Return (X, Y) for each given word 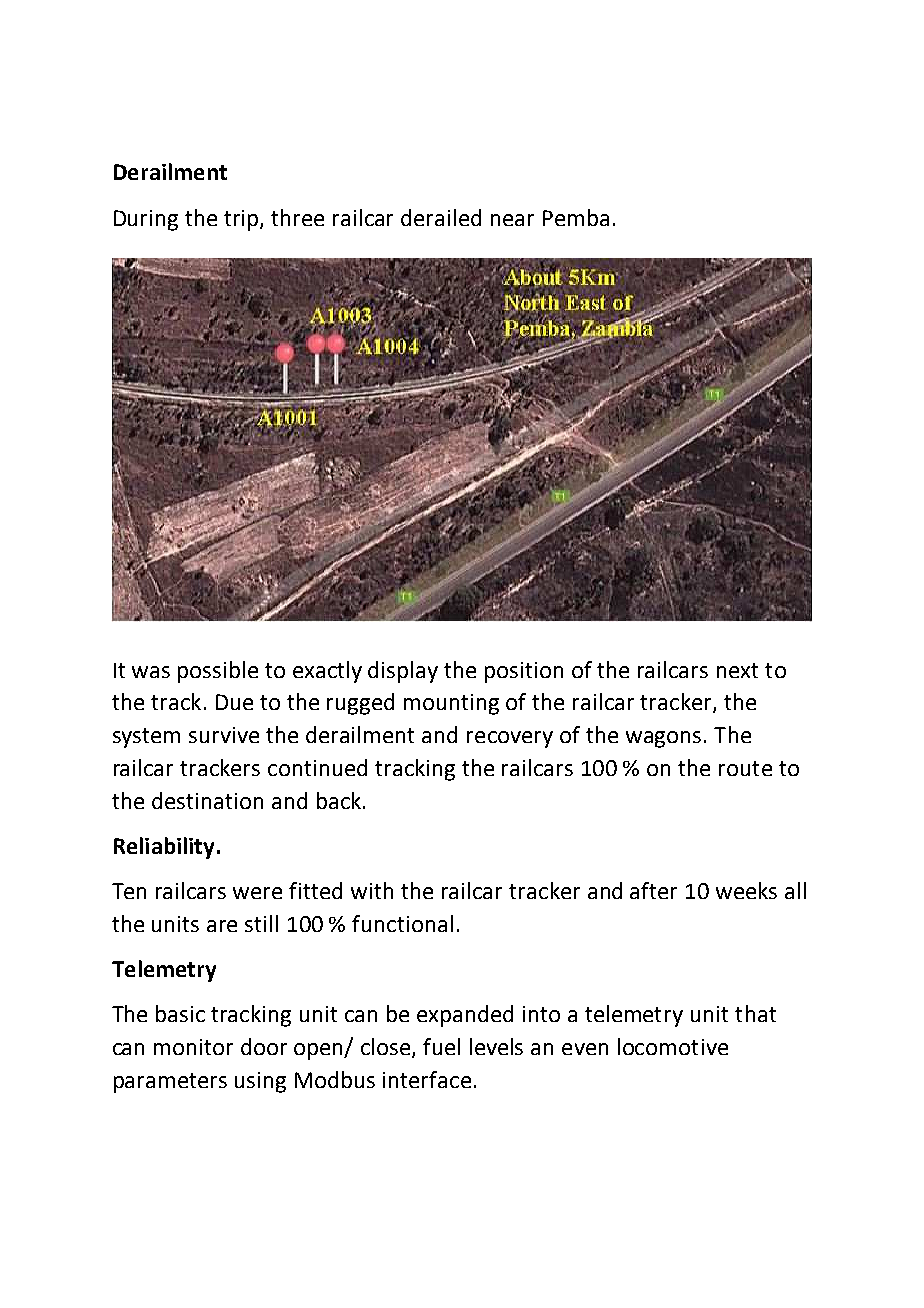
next (737, 670)
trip (242, 220)
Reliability (164, 848)
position (524, 672)
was (151, 672)
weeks (746, 890)
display (403, 672)
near (512, 220)
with (372, 890)
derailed (441, 217)
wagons (663, 739)
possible (218, 672)
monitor (193, 1047)
